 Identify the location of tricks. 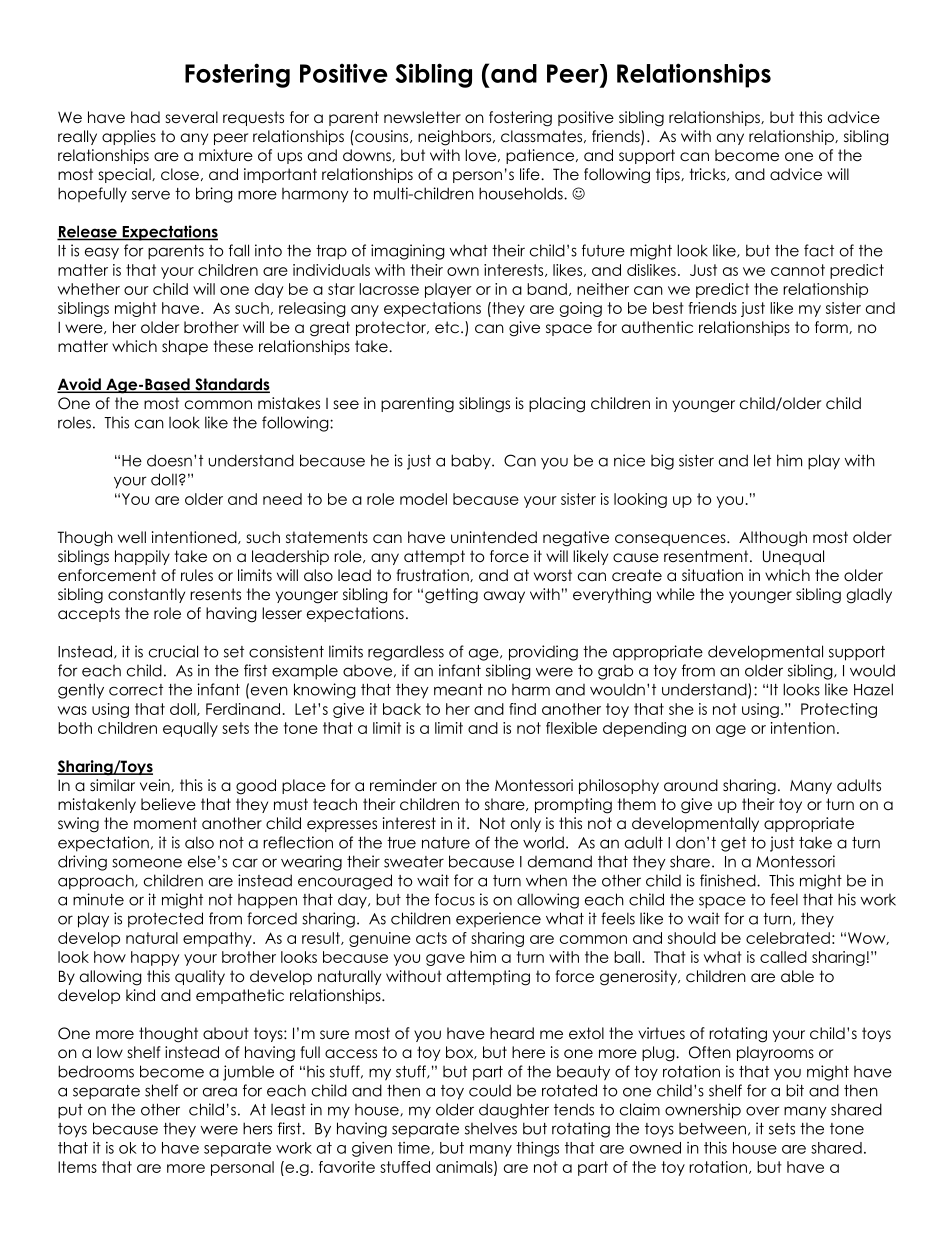
(709, 174).
